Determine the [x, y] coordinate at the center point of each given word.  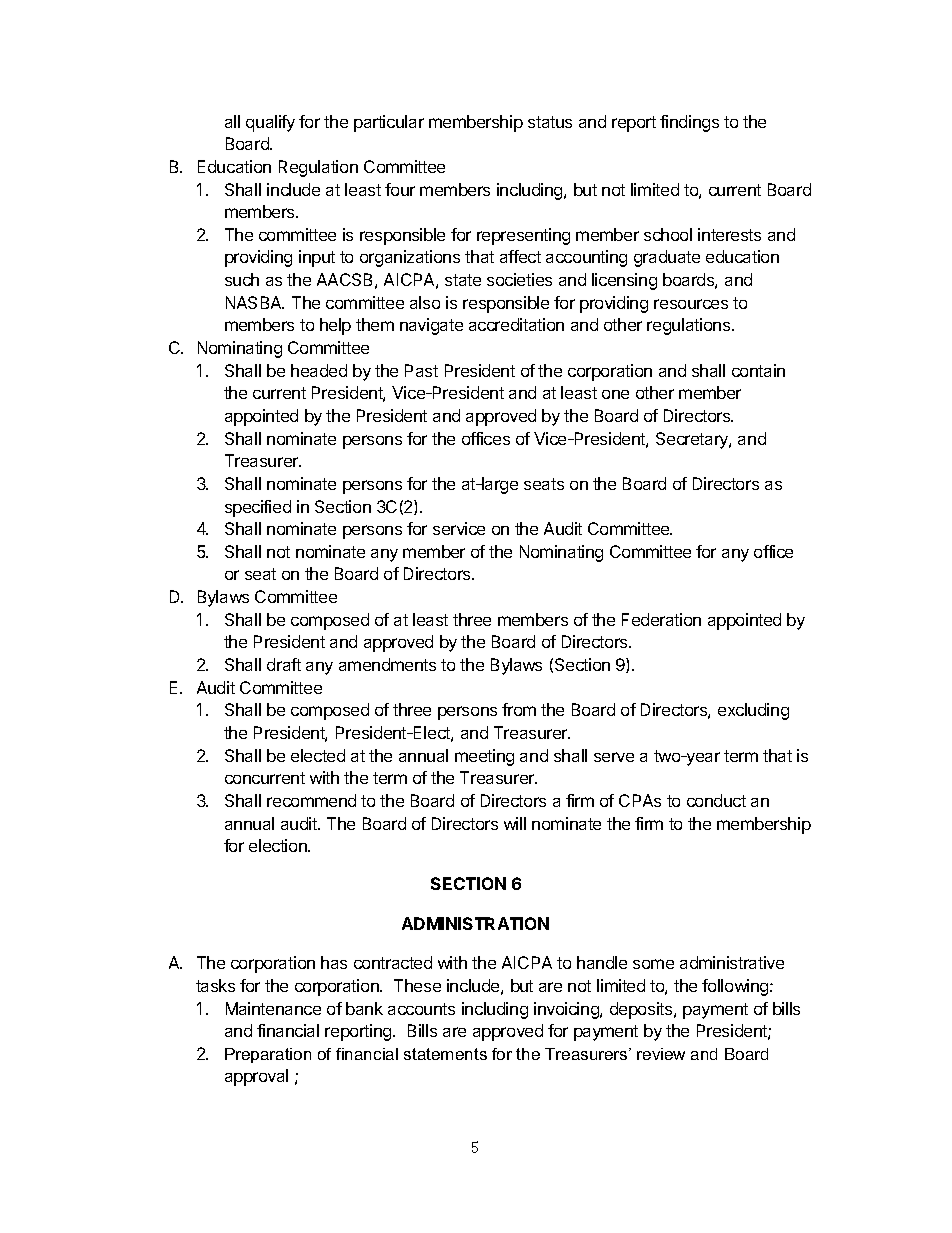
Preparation [268, 1055]
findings [689, 123]
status [550, 122]
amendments [387, 664]
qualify [270, 123]
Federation [661, 619]
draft [284, 664]
